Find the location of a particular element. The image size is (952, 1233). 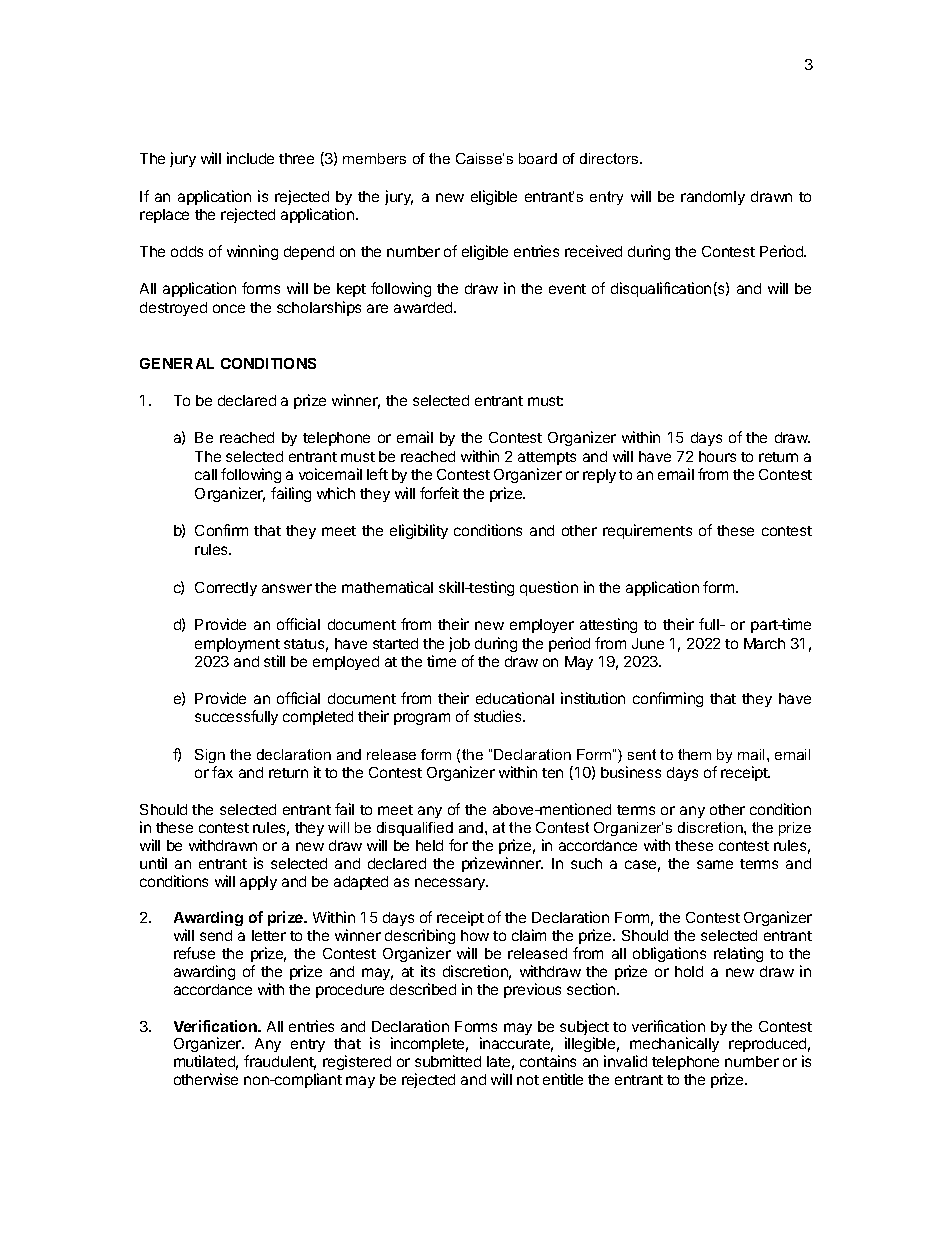

board is located at coordinates (538, 158).
